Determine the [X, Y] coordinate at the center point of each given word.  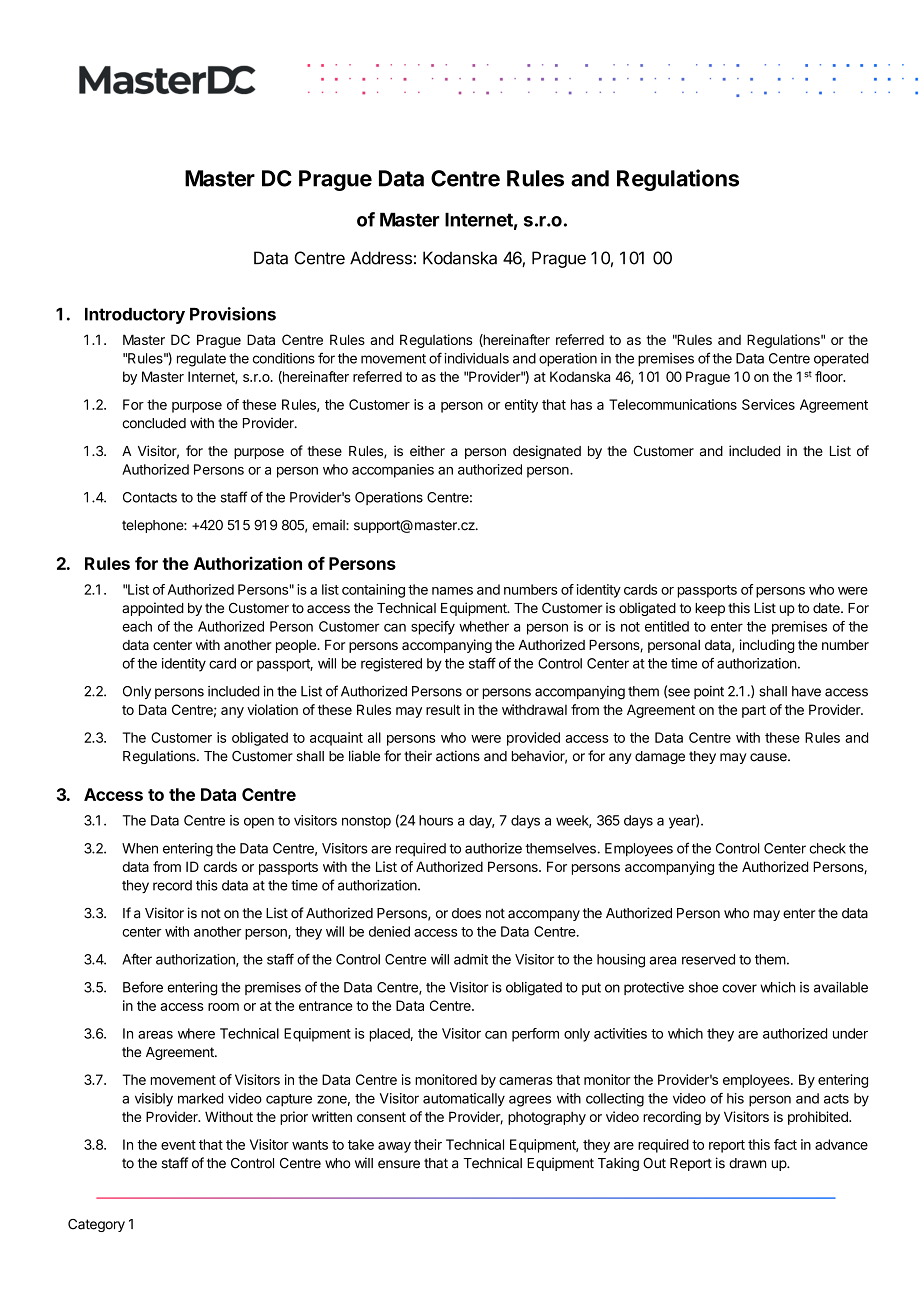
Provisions [233, 314]
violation [272, 709]
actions [458, 756]
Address [381, 258]
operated [841, 359]
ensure [399, 1164]
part [754, 711]
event [178, 1145]
